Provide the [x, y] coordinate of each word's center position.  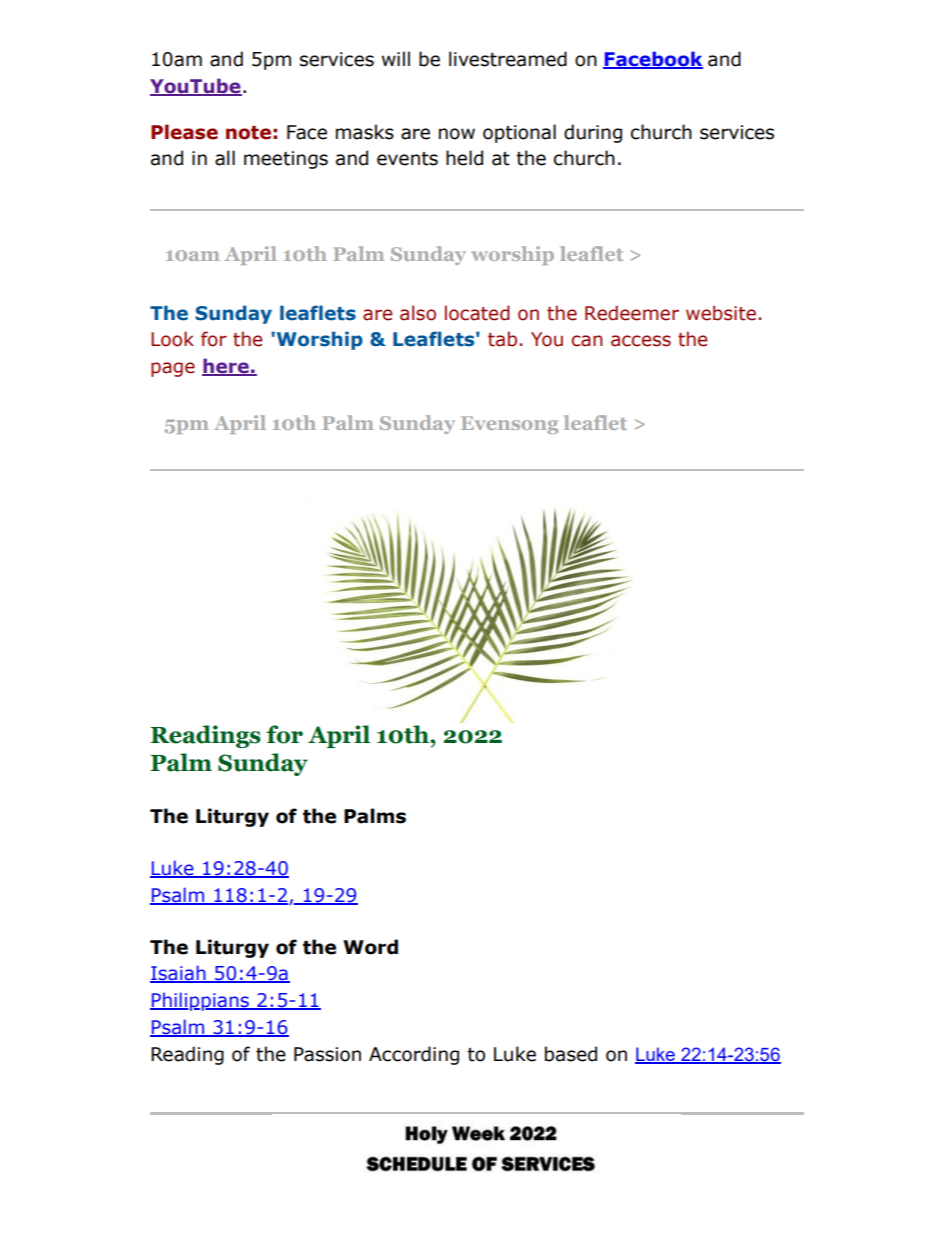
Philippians [200, 1001]
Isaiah [179, 974]
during [593, 133]
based [571, 1054]
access [641, 341]
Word [370, 947]
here [226, 367]
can [587, 341]
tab [502, 339]
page [173, 369]
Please [184, 132]
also [418, 313]
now [457, 134]
